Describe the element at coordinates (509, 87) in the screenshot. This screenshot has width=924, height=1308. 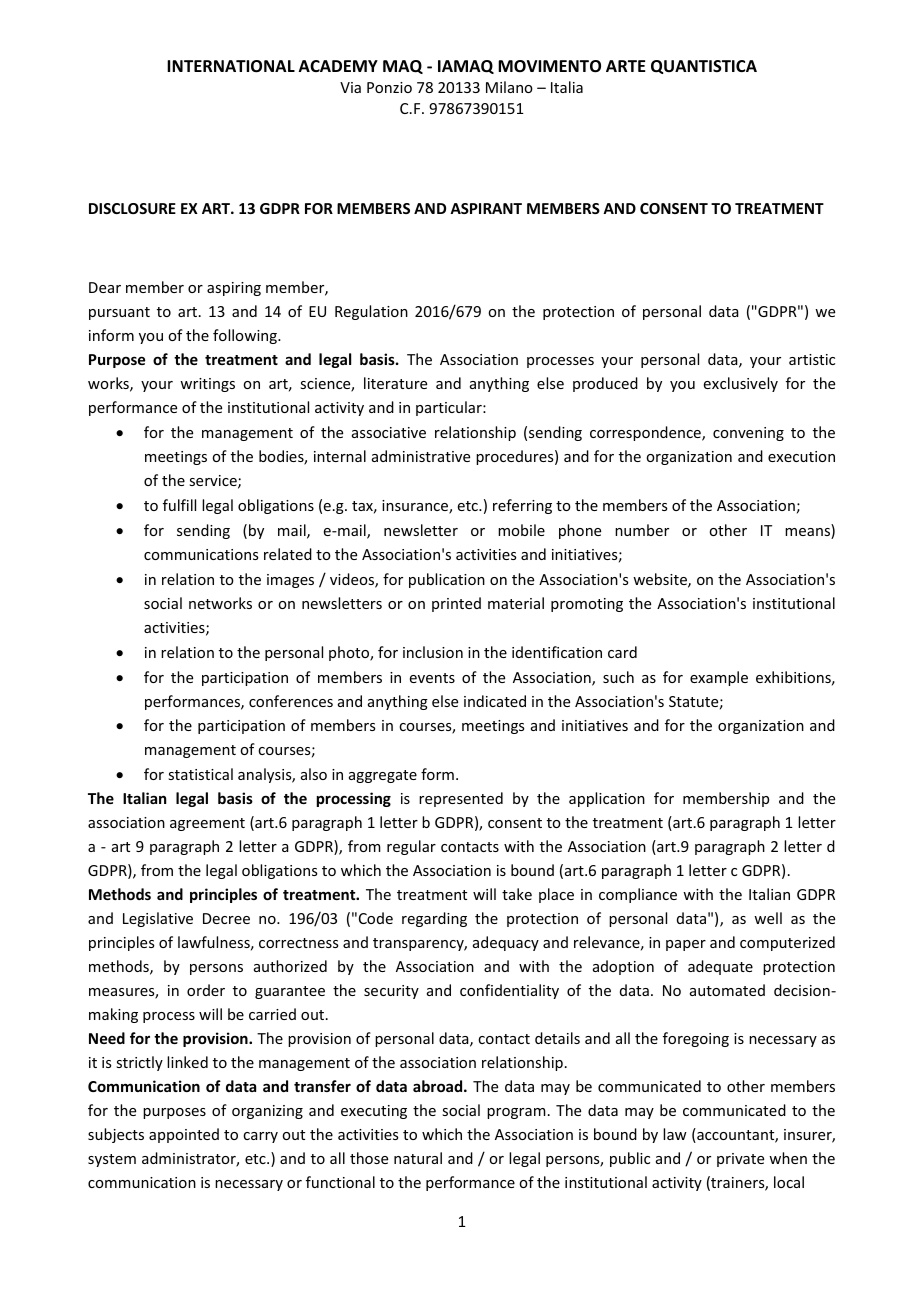
I see `Milano` at that location.
